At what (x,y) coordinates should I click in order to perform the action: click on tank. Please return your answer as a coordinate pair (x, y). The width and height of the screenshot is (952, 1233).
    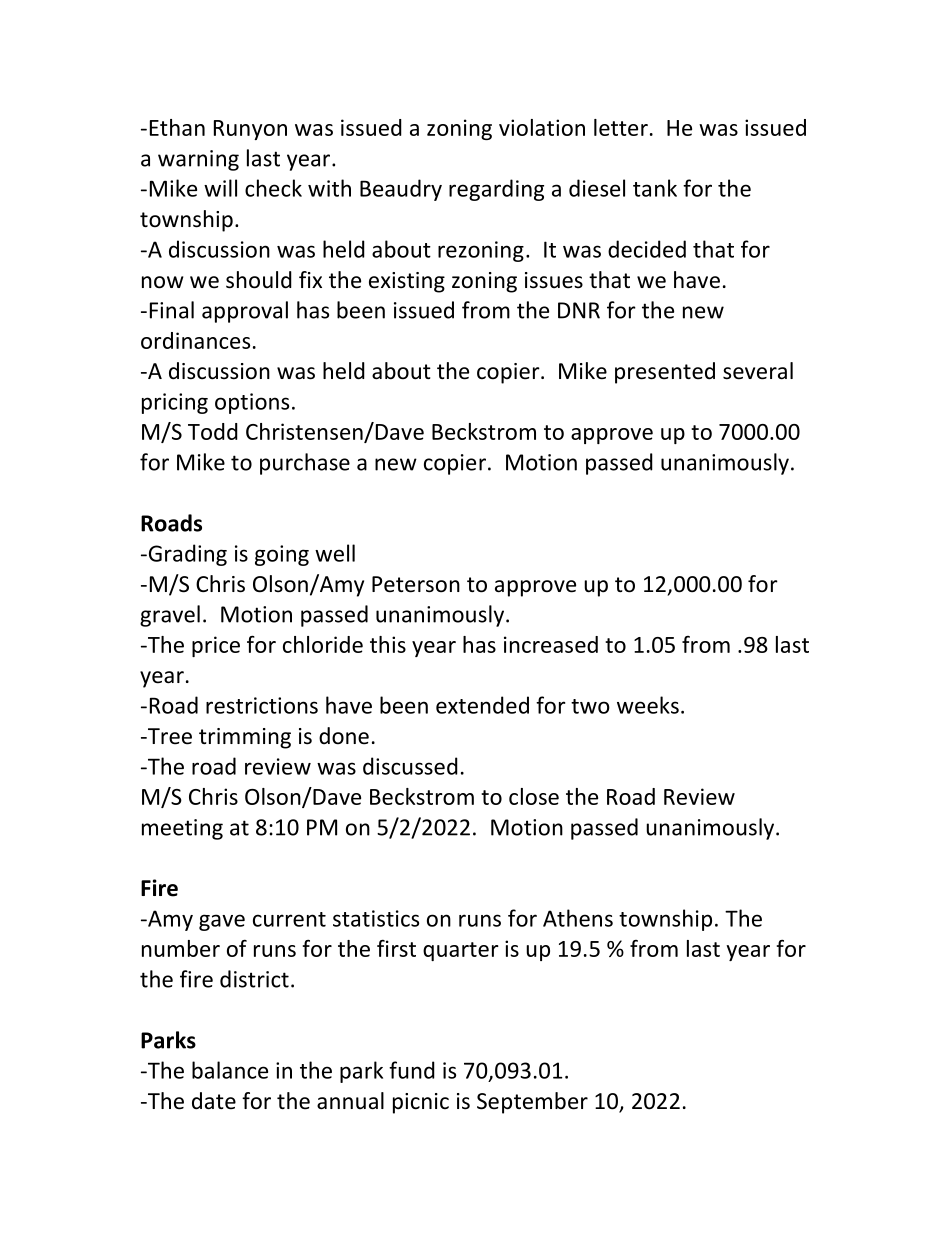
    Looking at the image, I should click on (655, 188).
